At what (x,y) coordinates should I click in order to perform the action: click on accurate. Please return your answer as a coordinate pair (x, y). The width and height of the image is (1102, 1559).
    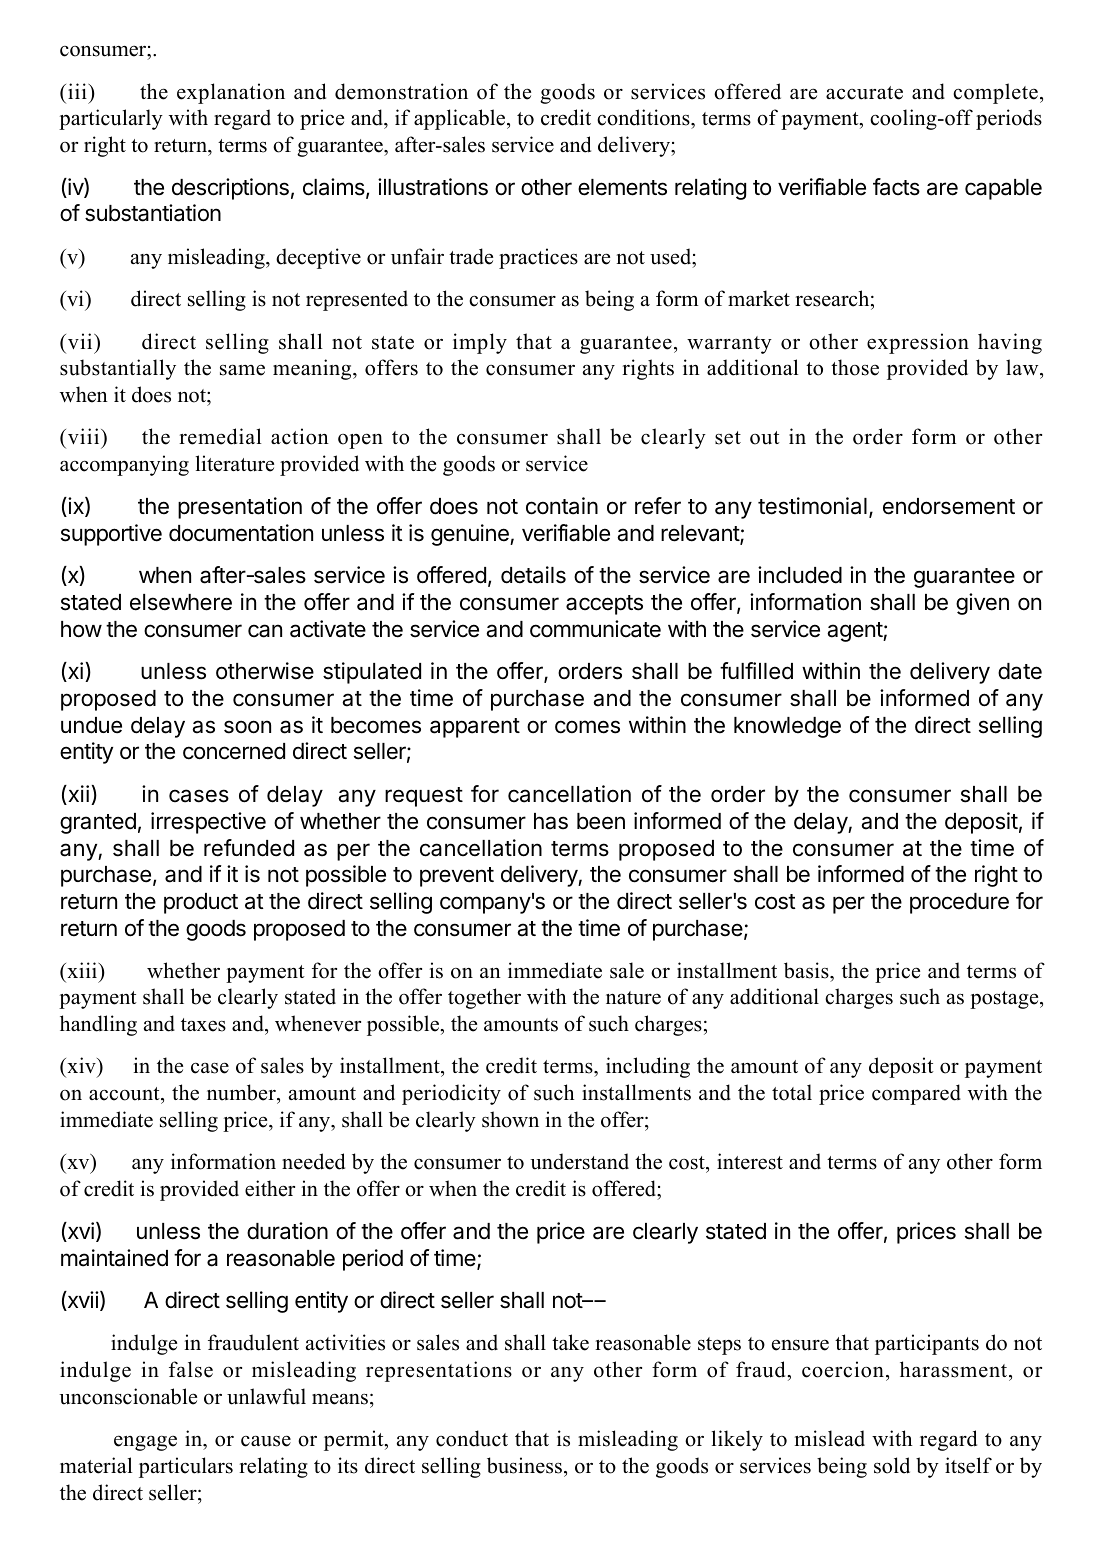
    Looking at the image, I should click on (864, 93).
